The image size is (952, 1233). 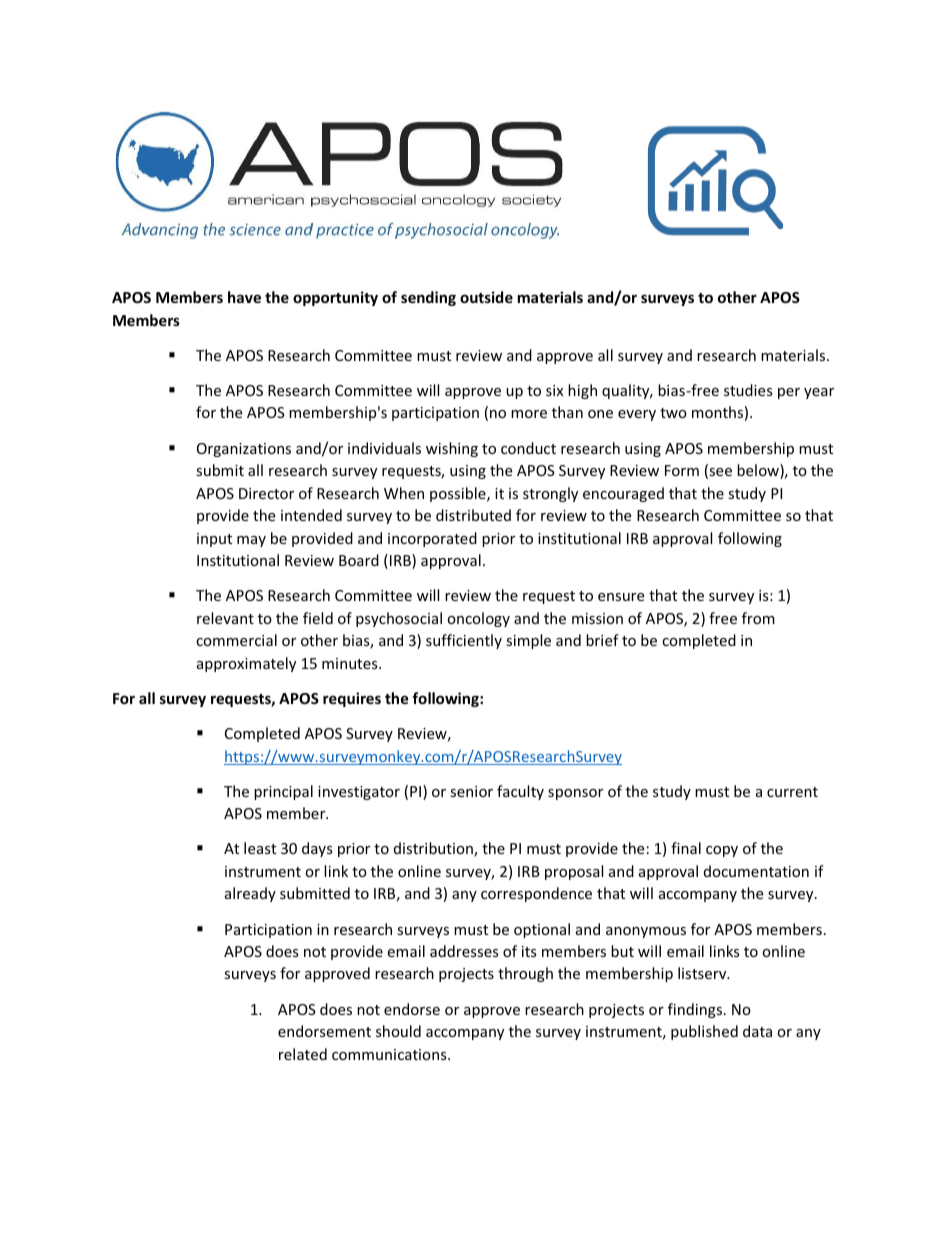 What do you see at coordinates (528, 641) in the screenshot?
I see `simple` at bounding box center [528, 641].
